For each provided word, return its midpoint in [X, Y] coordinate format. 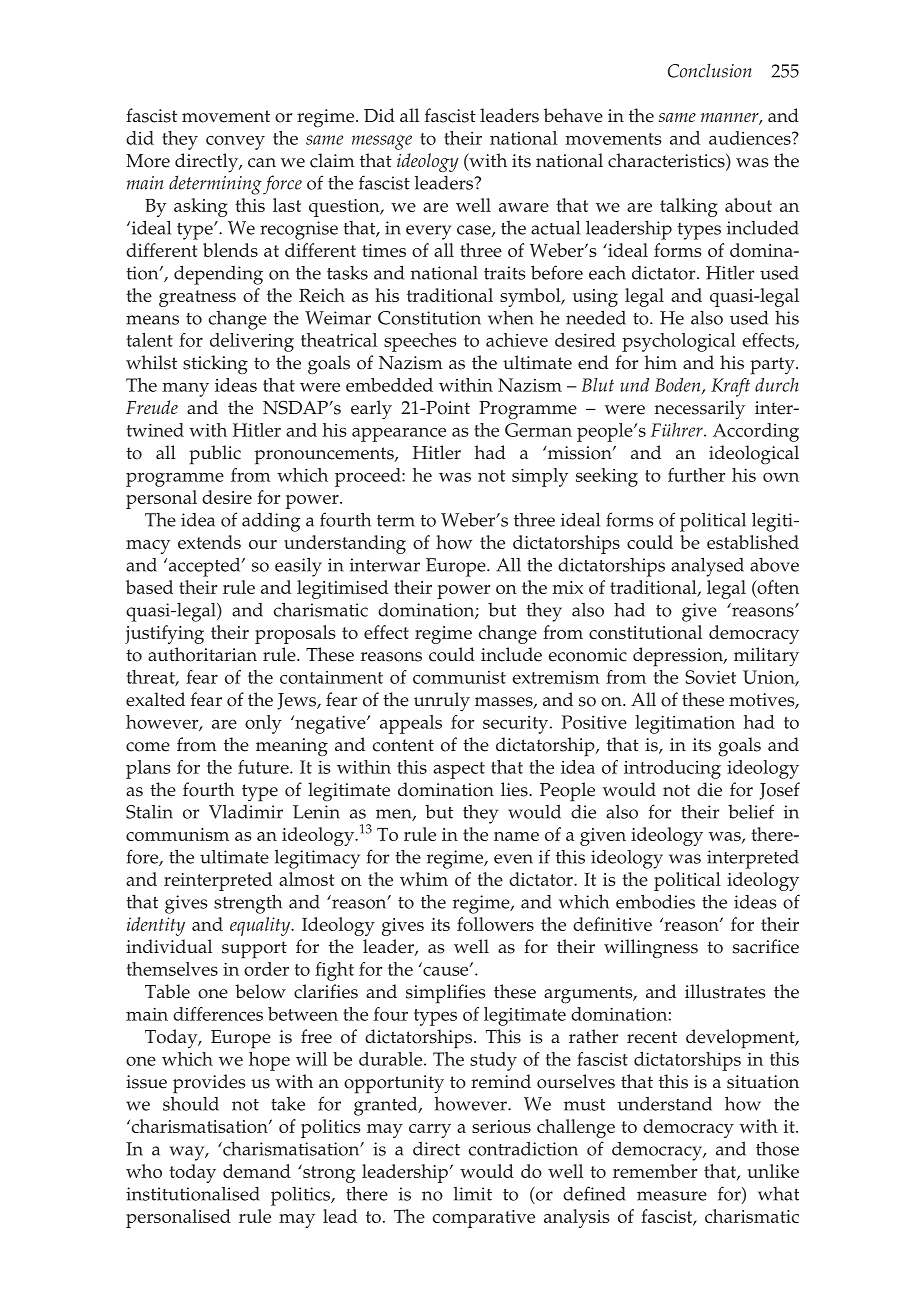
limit [473, 1194]
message [382, 142]
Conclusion [710, 71]
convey [235, 142]
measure [672, 1196]
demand [257, 1171]
